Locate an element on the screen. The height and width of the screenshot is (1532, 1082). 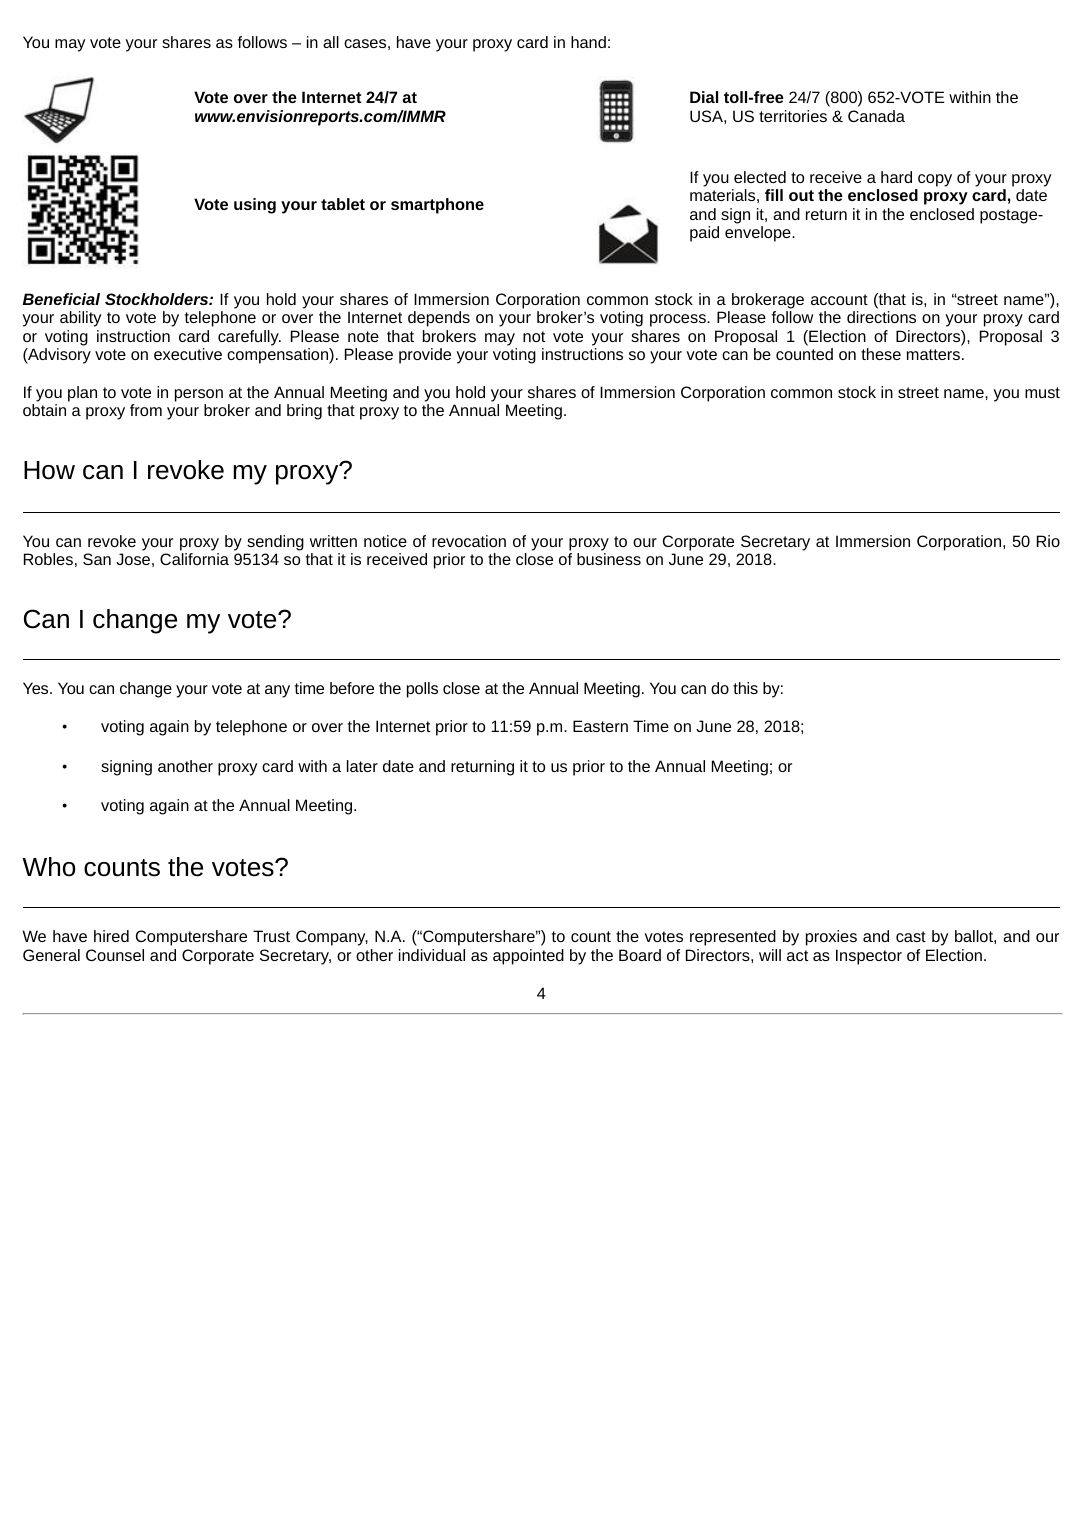
hand is located at coordinates (588, 42).
